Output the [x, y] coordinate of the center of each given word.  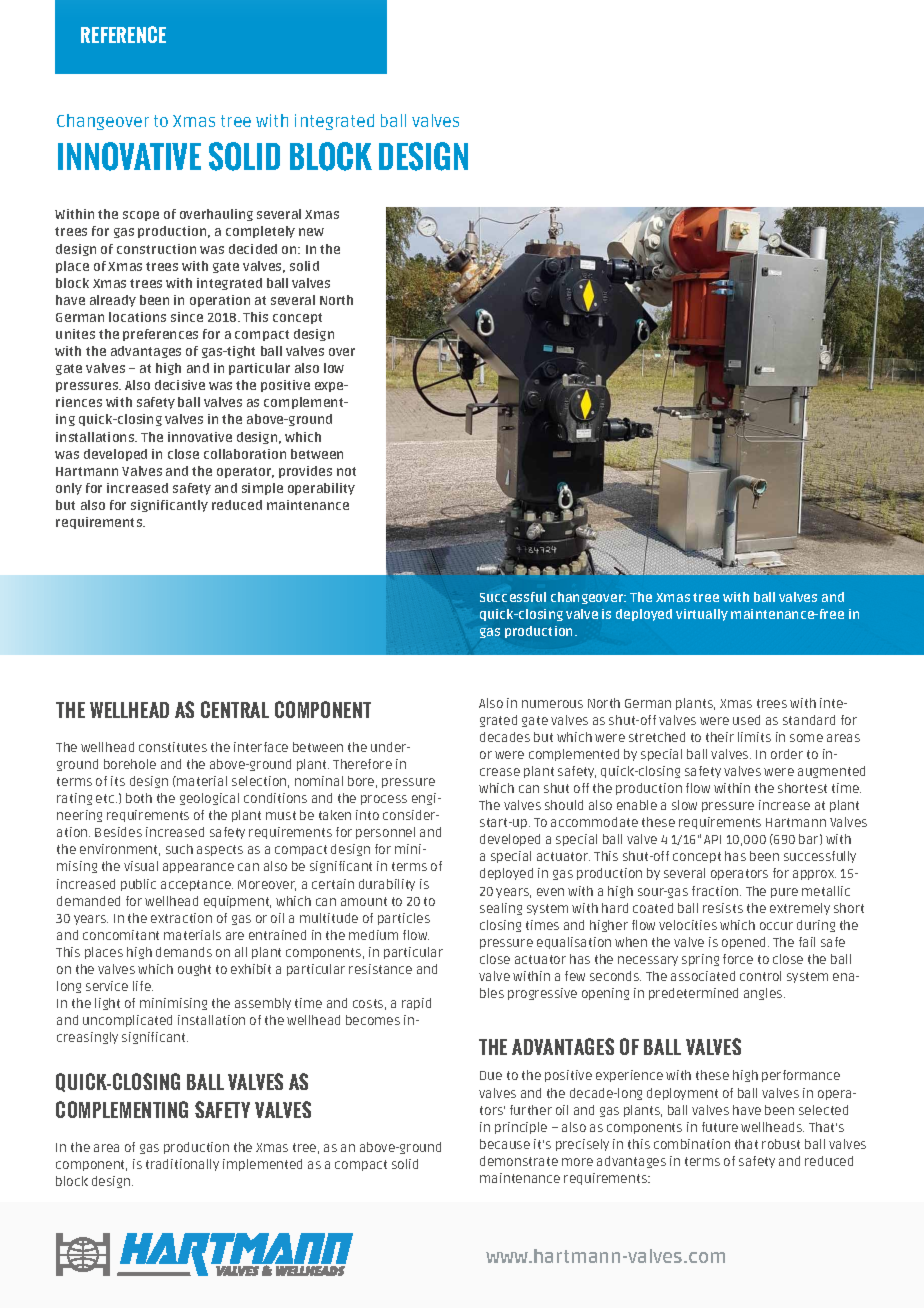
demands [184, 952]
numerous [552, 704]
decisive [180, 385]
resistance [380, 969]
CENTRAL [235, 709]
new [311, 232]
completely [260, 232]
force [738, 959]
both [139, 798]
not [346, 471]
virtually [702, 615]
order [787, 754]
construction [156, 249]
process [384, 800]
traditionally [182, 1165]
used [746, 720]
